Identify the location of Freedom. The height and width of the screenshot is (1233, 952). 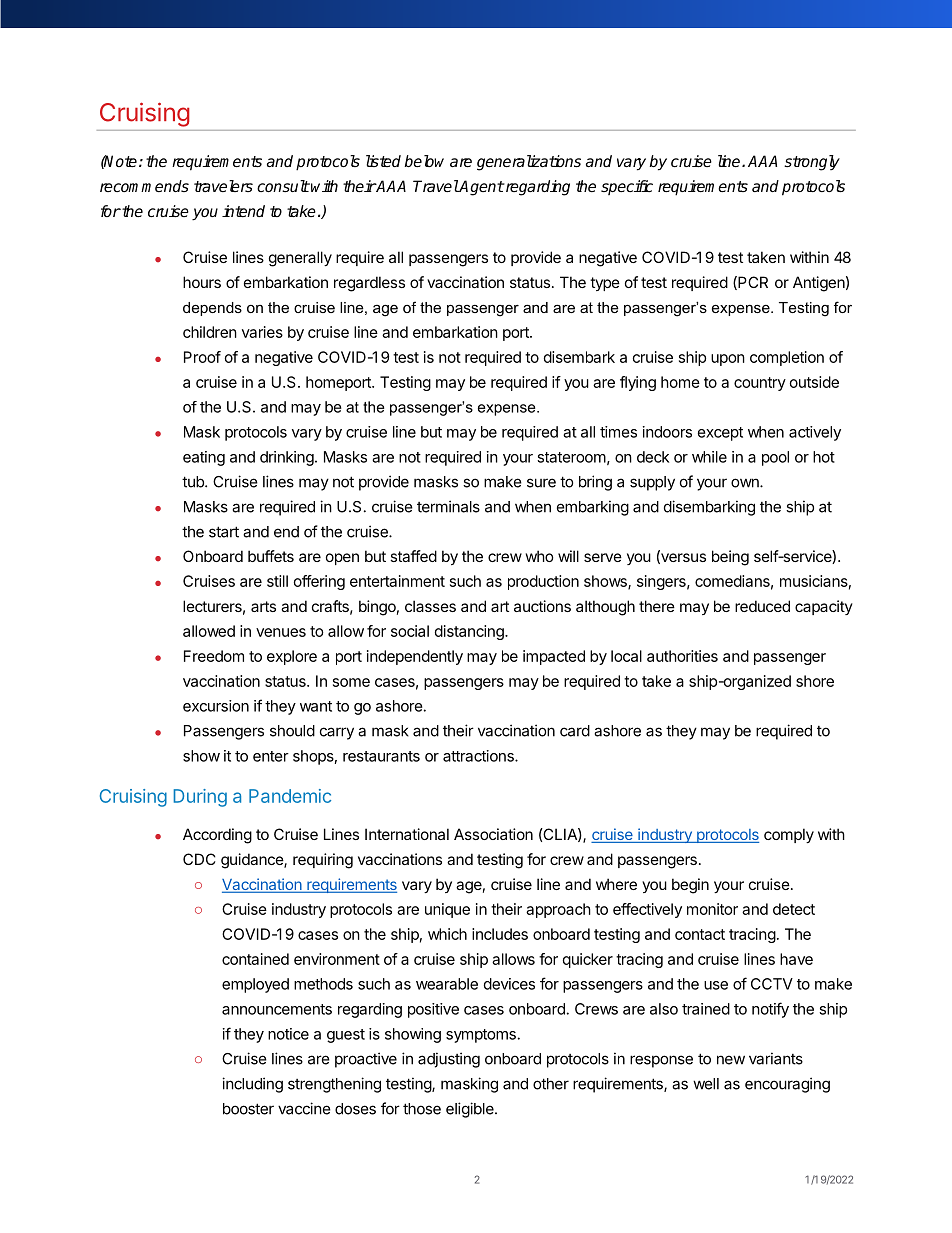
(214, 656).
